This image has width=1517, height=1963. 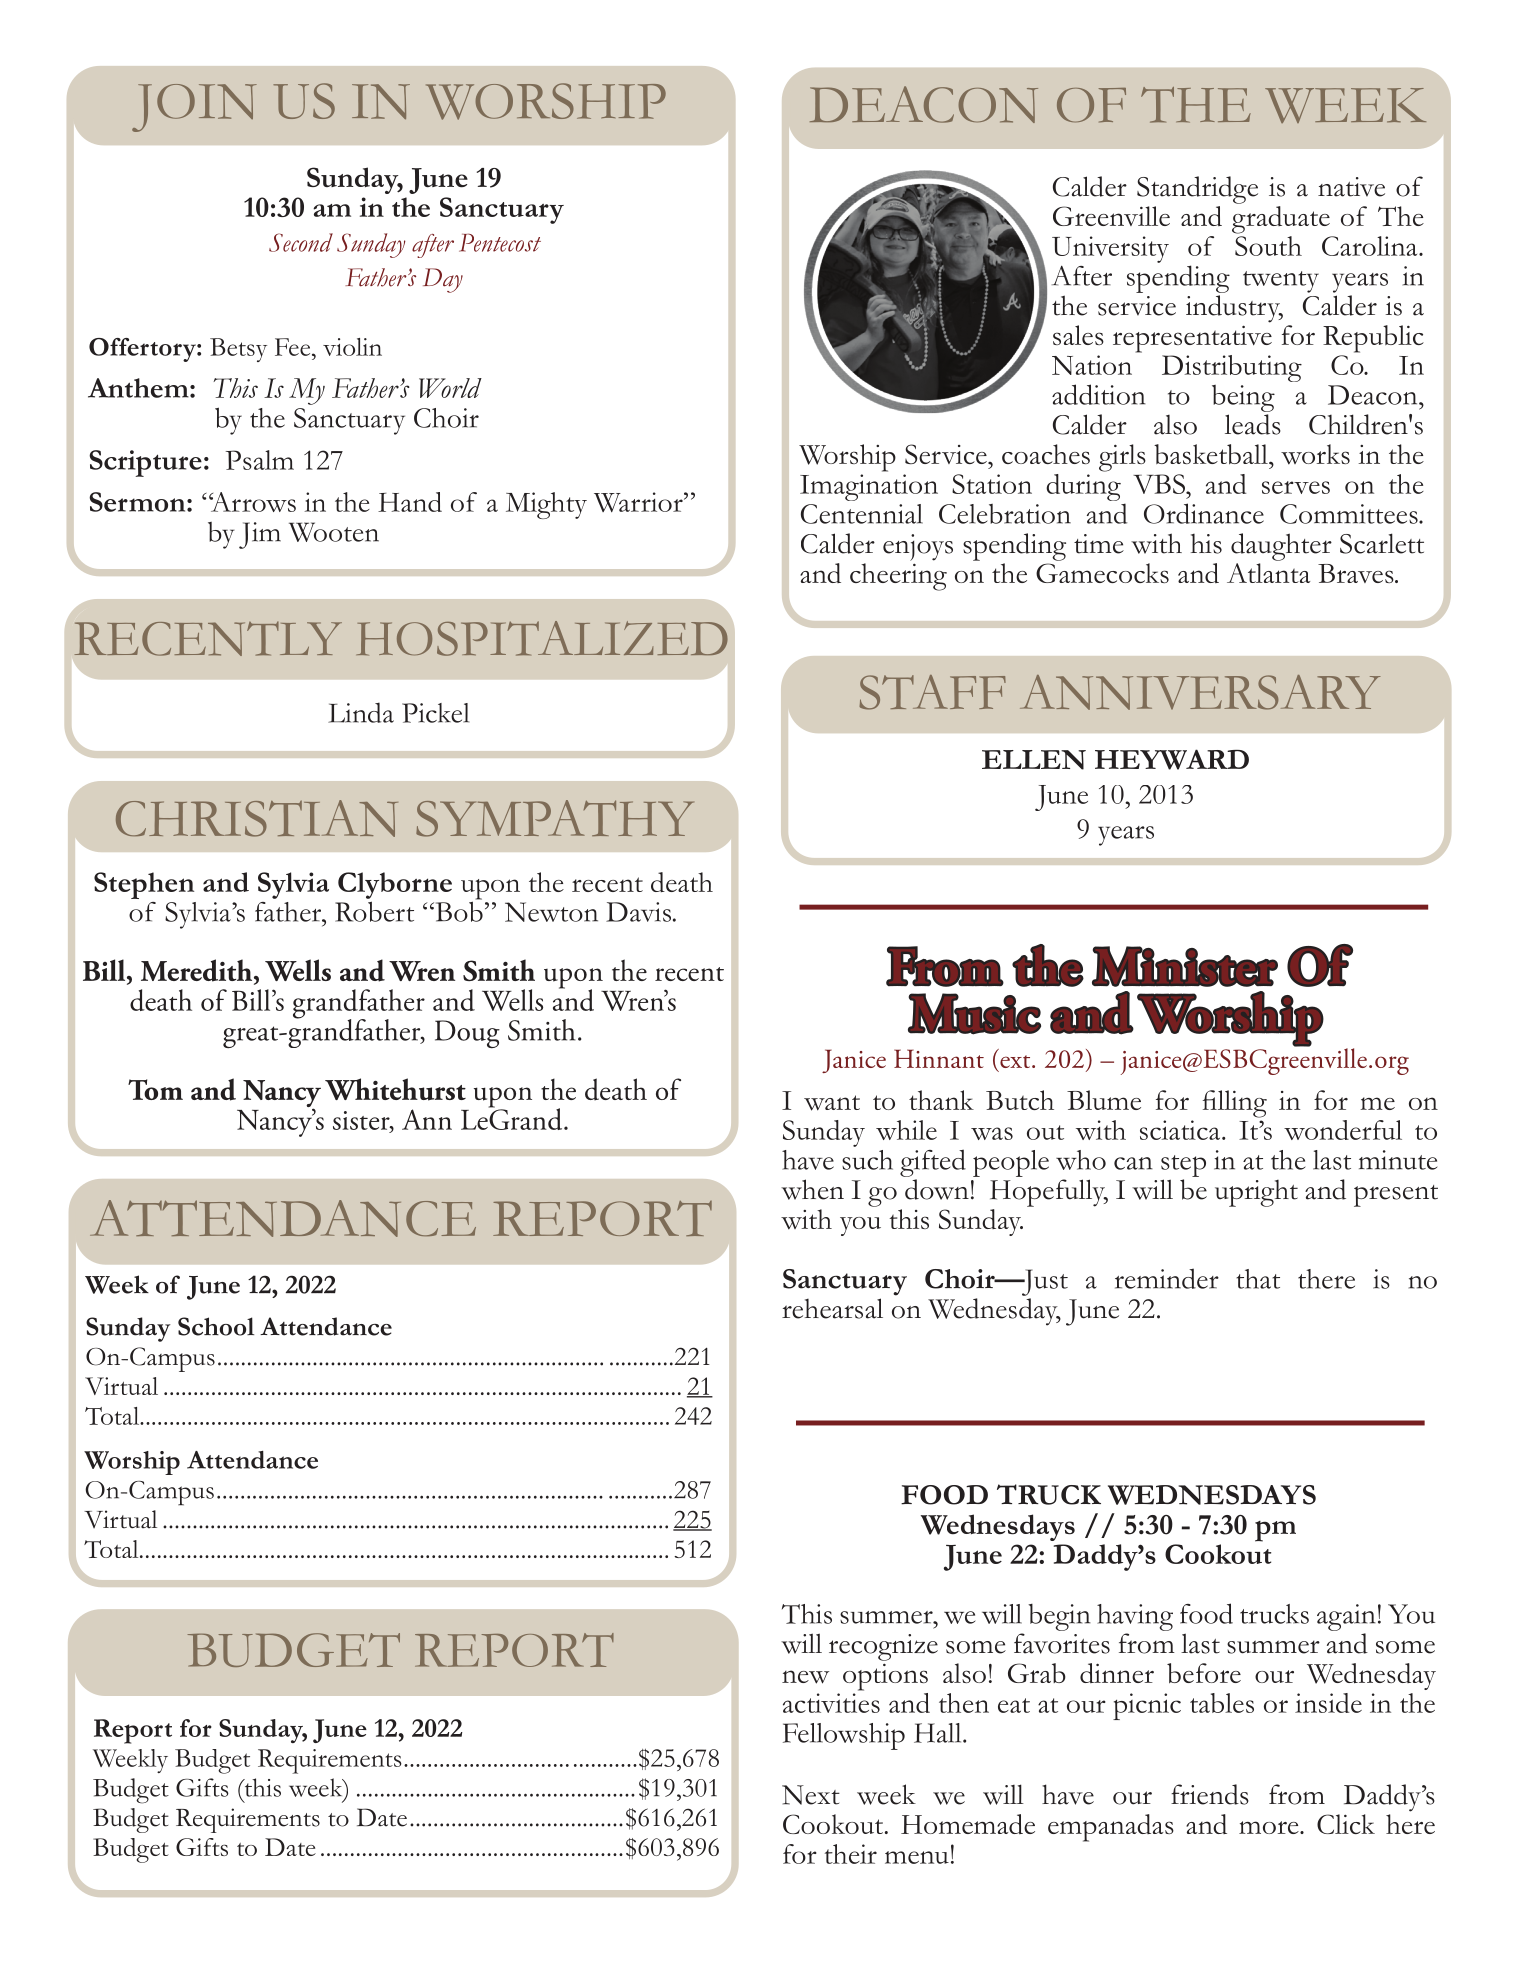 What do you see at coordinates (811, 1795) in the image?
I see `Next` at bounding box center [811, 1795].
